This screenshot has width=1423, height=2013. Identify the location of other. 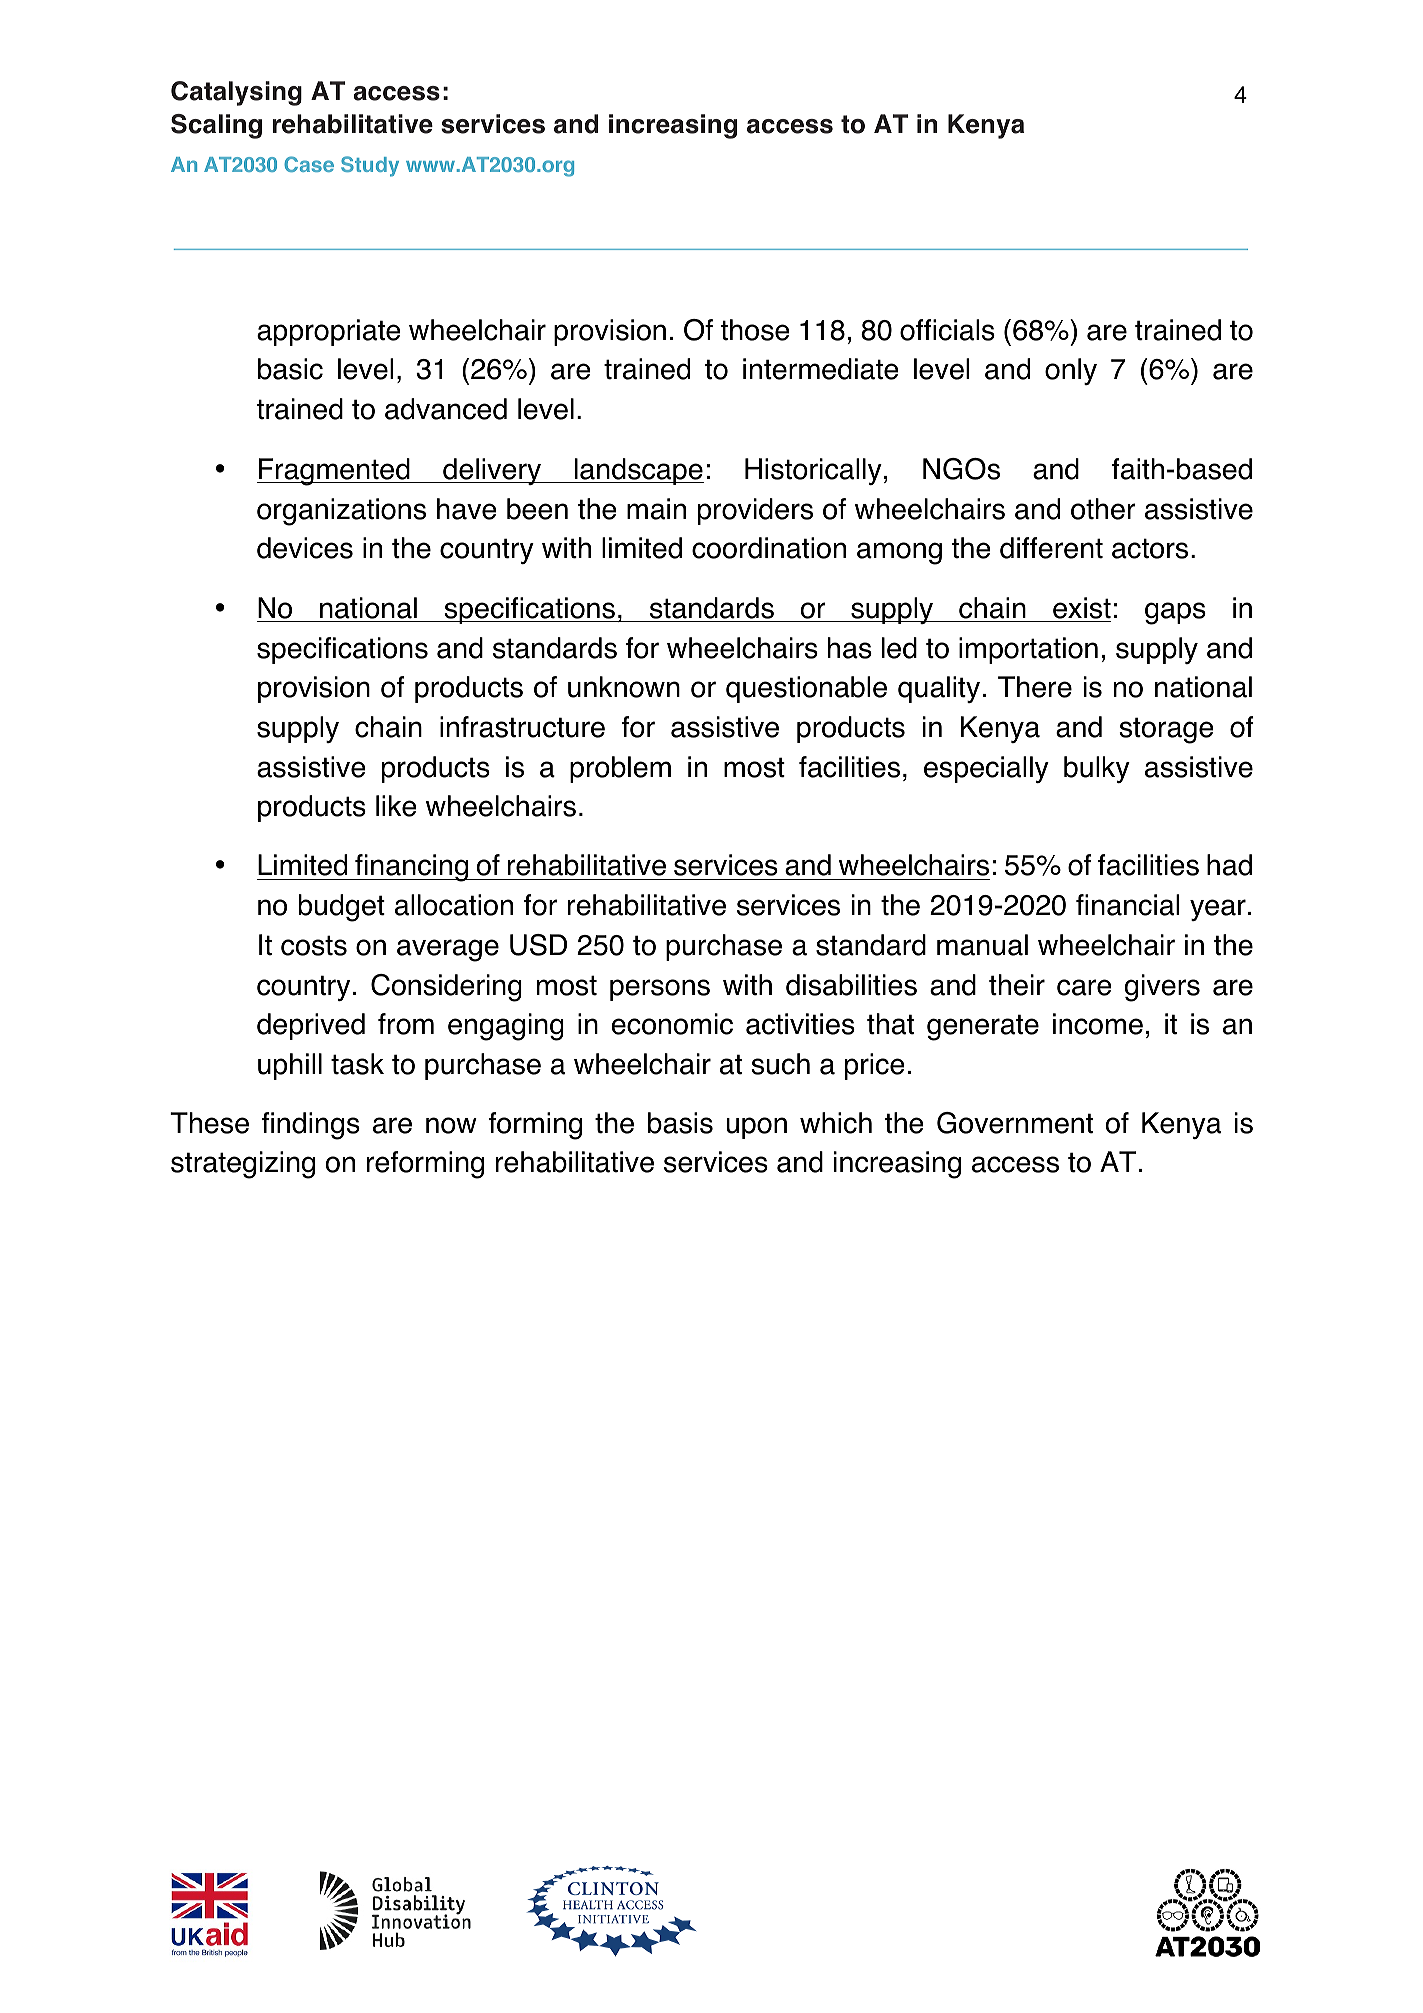
(1103, 509).
